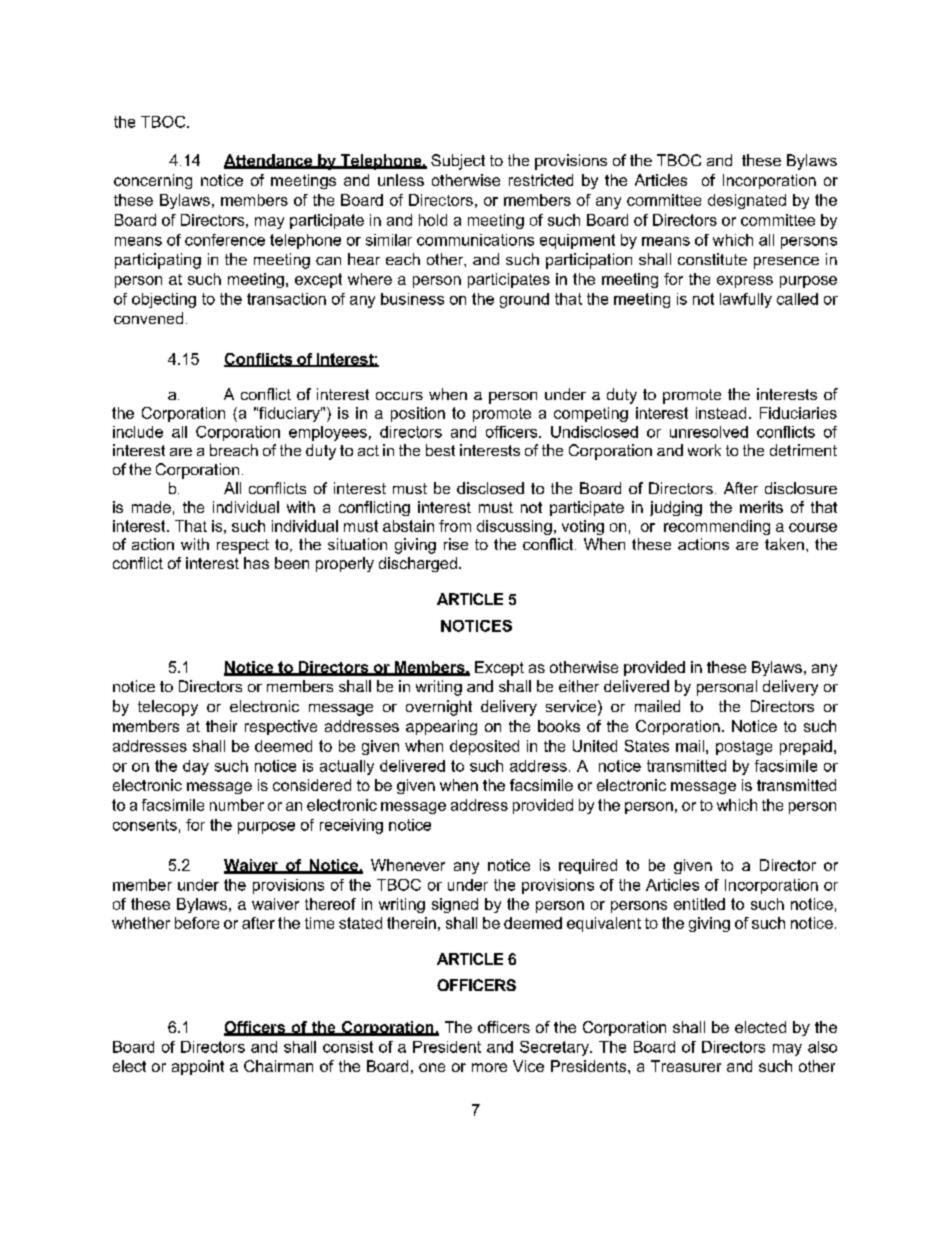 Image resolution: width=952 pixels, height=1233 pixels. I want to click on day, so click(196, 767).
